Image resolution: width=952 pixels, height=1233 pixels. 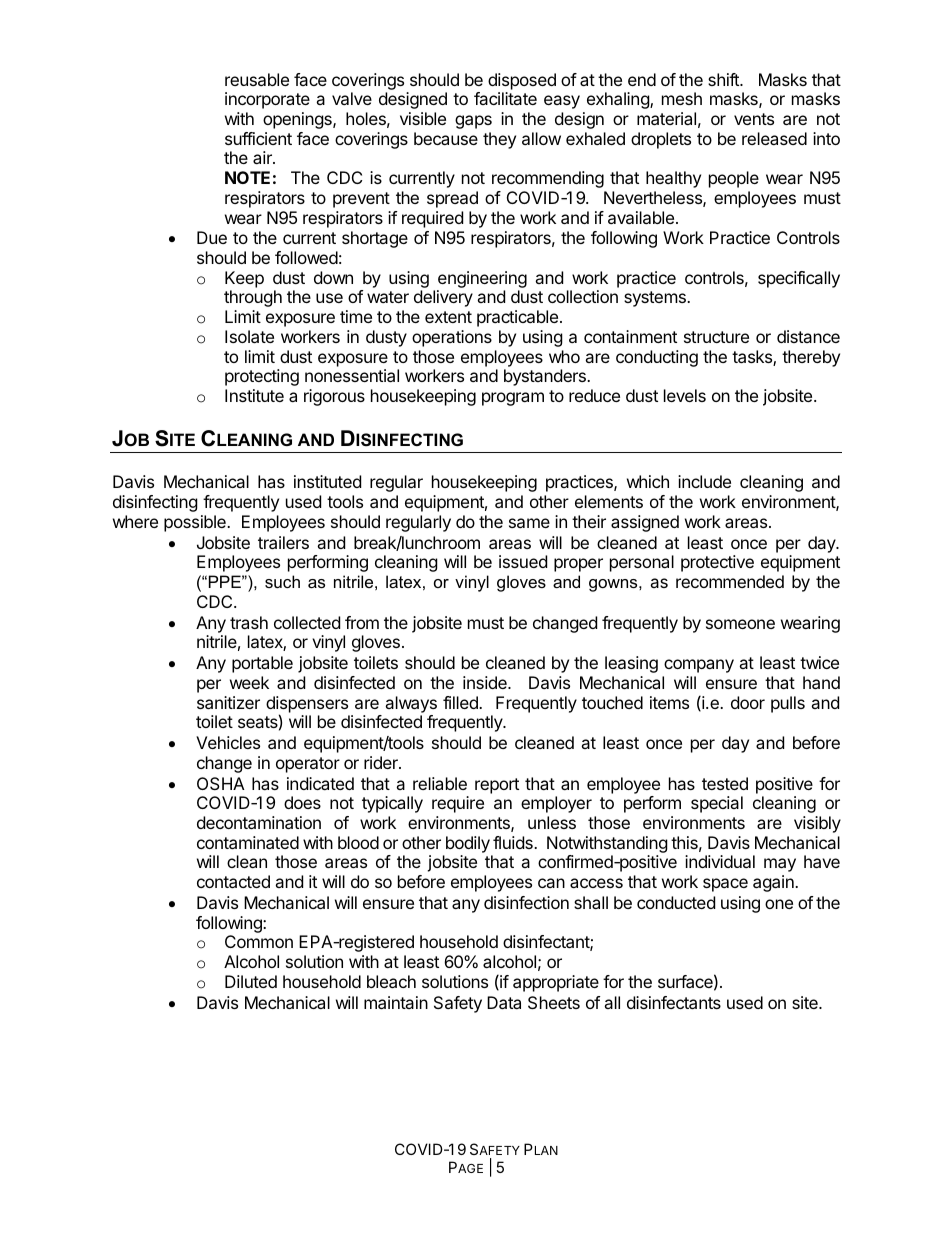 I want to click on Data, so click(x=504, y=1002).
